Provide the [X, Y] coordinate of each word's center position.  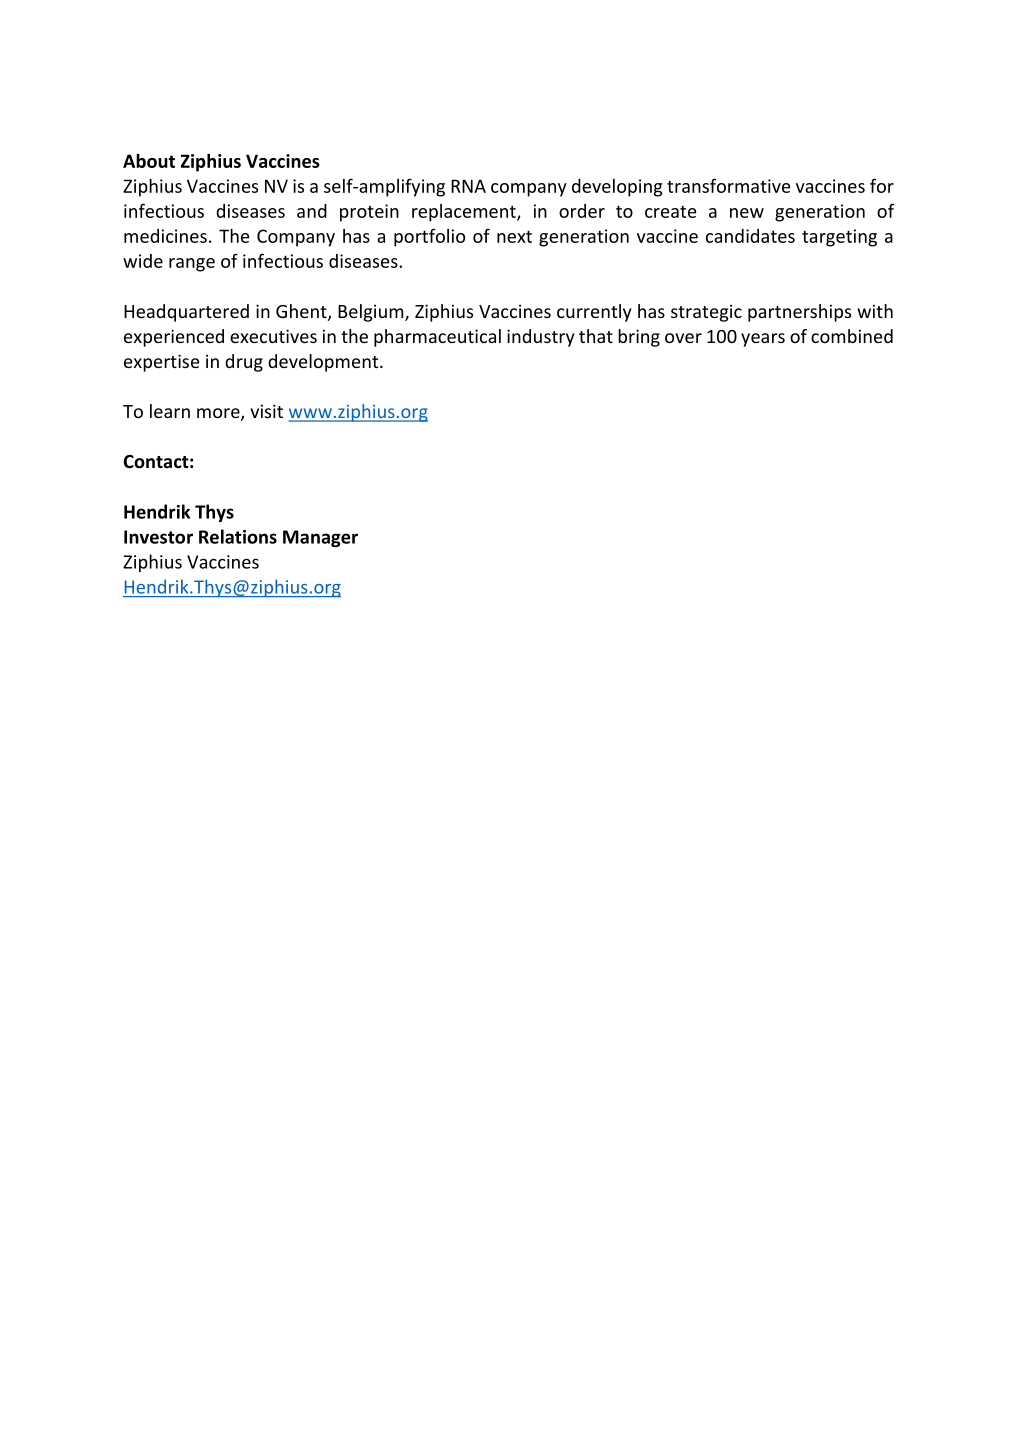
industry [541, 338]
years [763, 340]
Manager [320, 538]
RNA [468, 186]
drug [244, 363]
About [149, 161]
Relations [238, 536]
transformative [728, 185]
